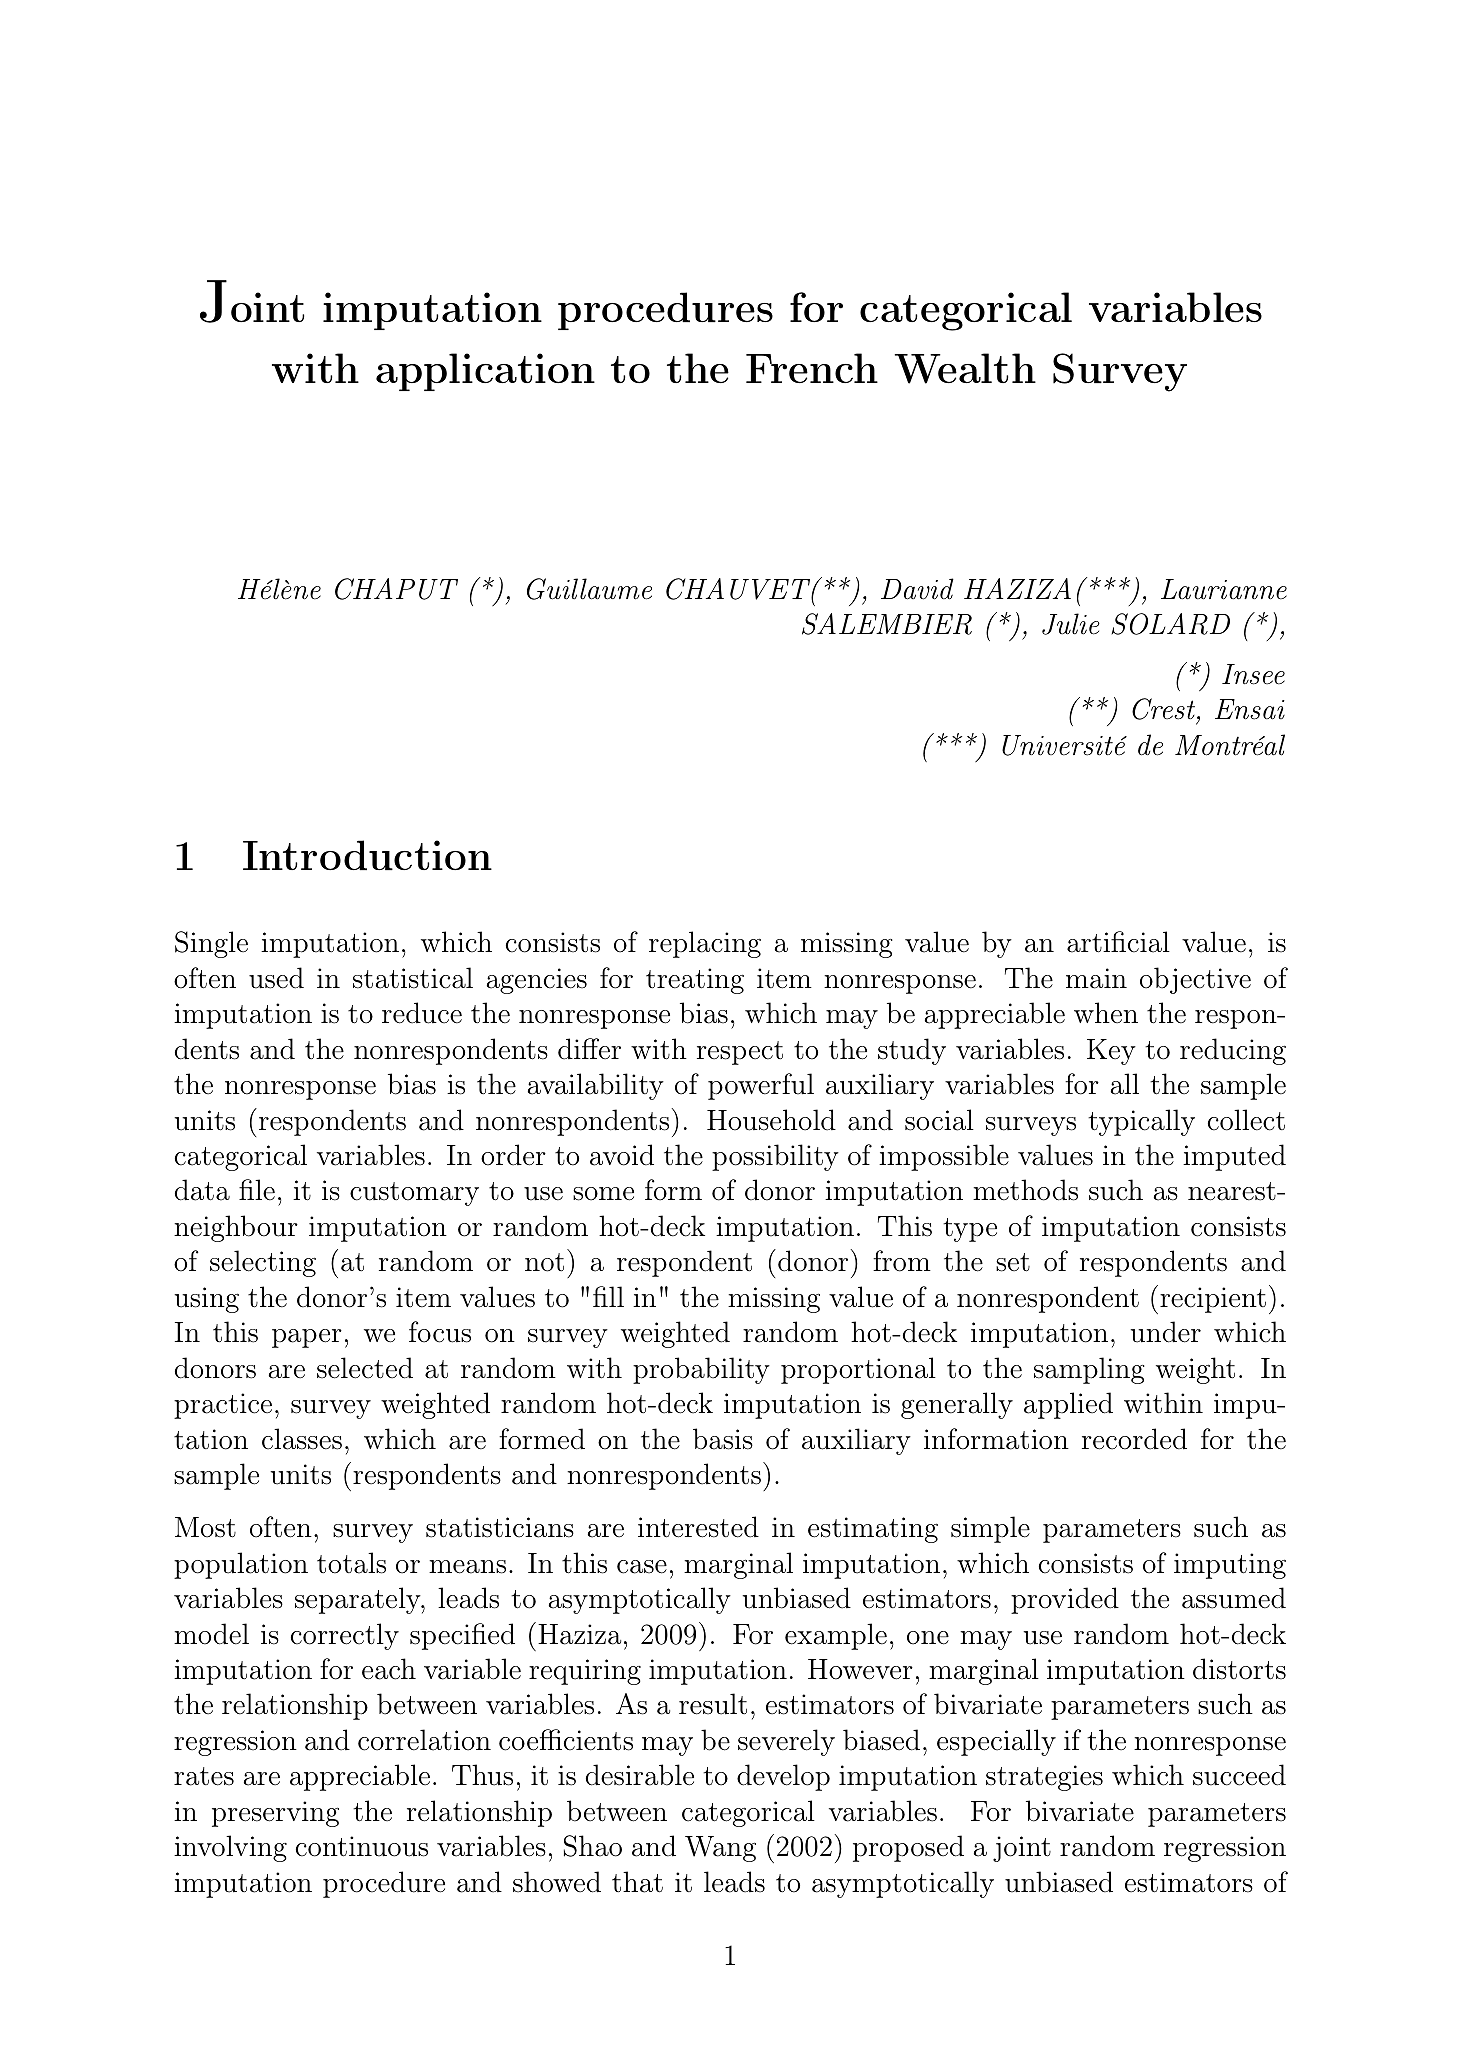 The height and width of the screenshot is (2066, 1460). I want to click on Wealth, so click(965, 368).
